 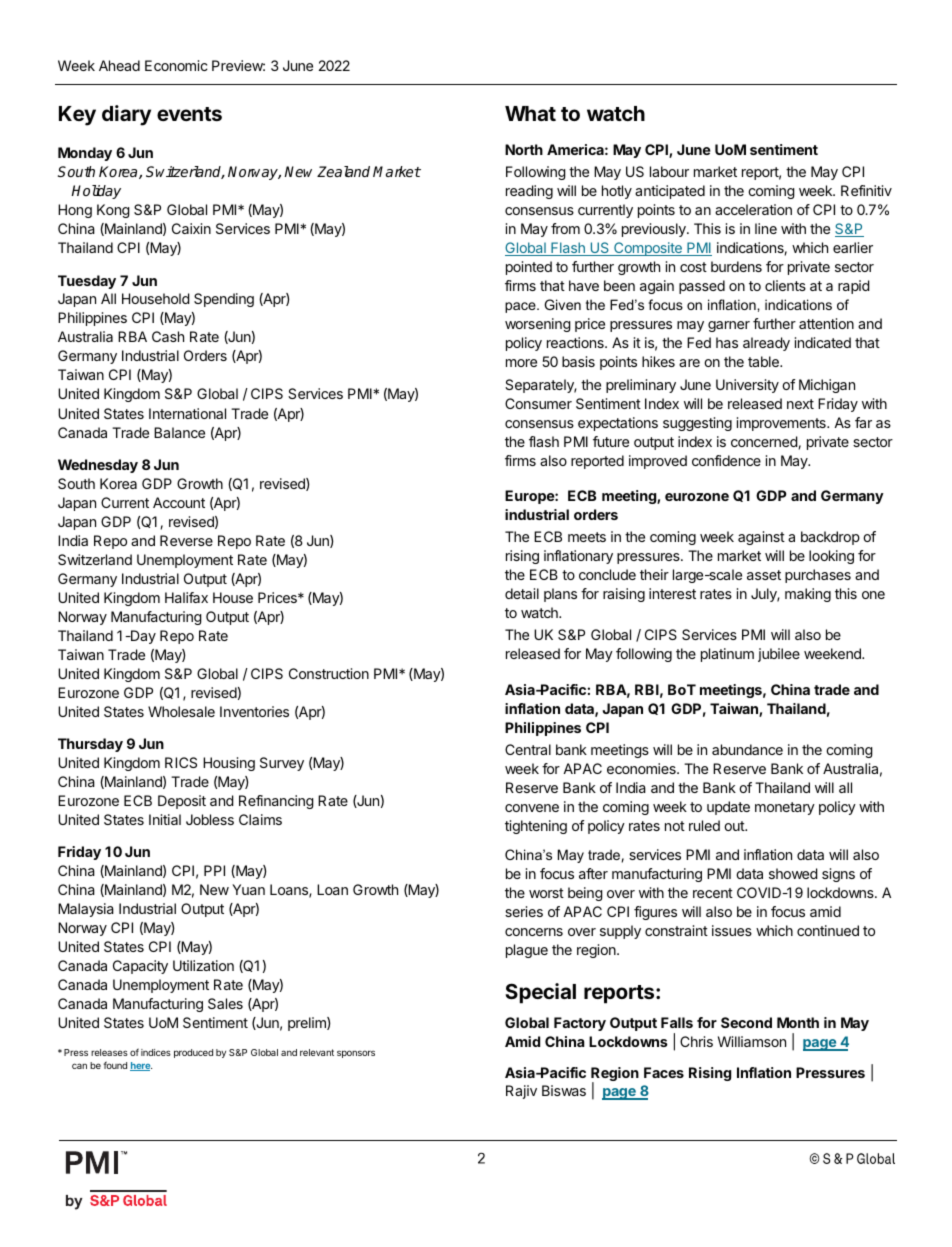 I want to click on What, so click(x=530, y=113).
